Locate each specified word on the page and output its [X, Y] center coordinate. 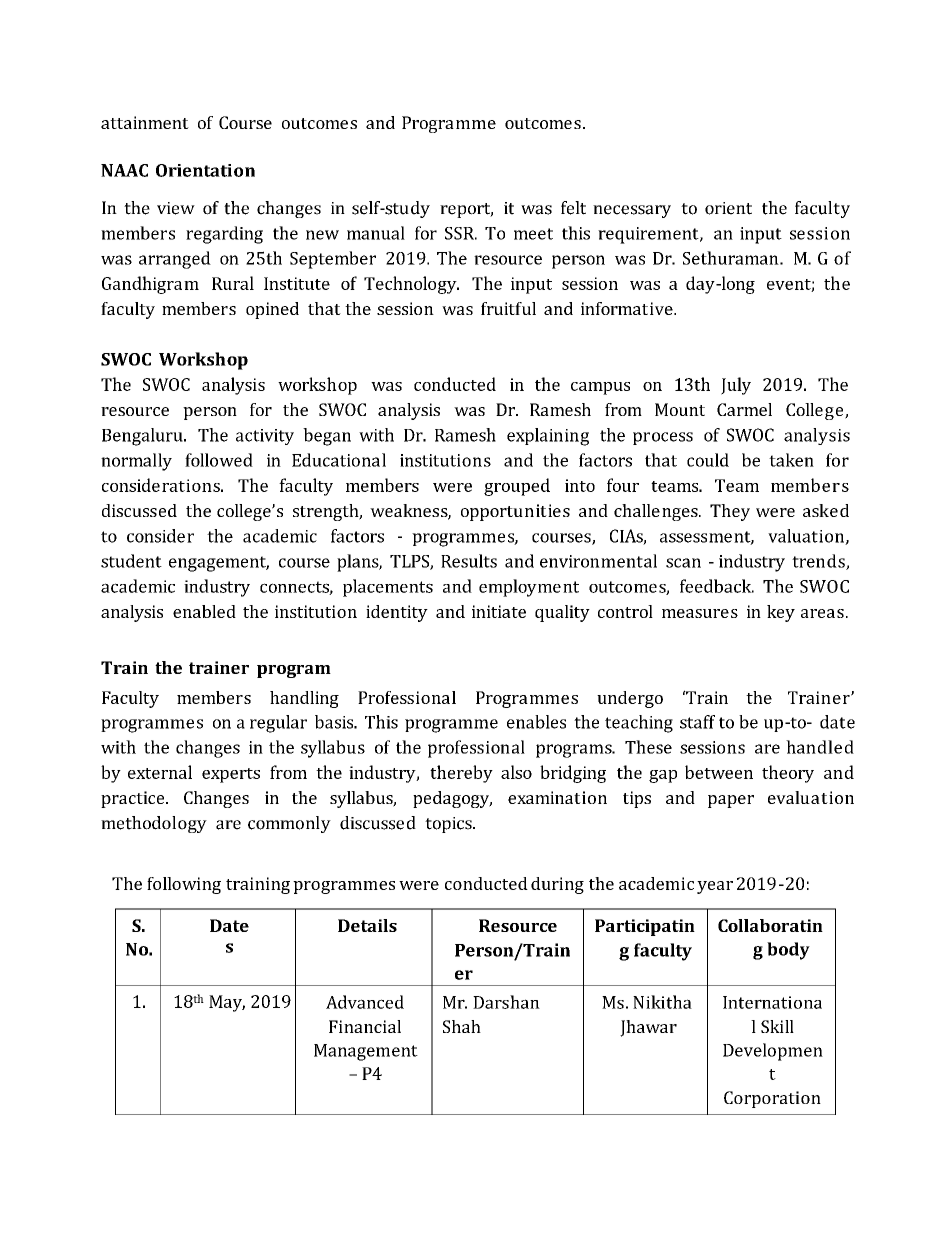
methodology [154, 824]
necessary [632, 211]
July [736, 386]
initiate [499, 611]
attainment [145, 122]
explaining [548, 437]
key [781, 613]
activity [265, 437]
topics [449, 825]
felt [573, 208]
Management [366, 1052]
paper [731, 801]
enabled [204, 611]
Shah [462, 1026]
